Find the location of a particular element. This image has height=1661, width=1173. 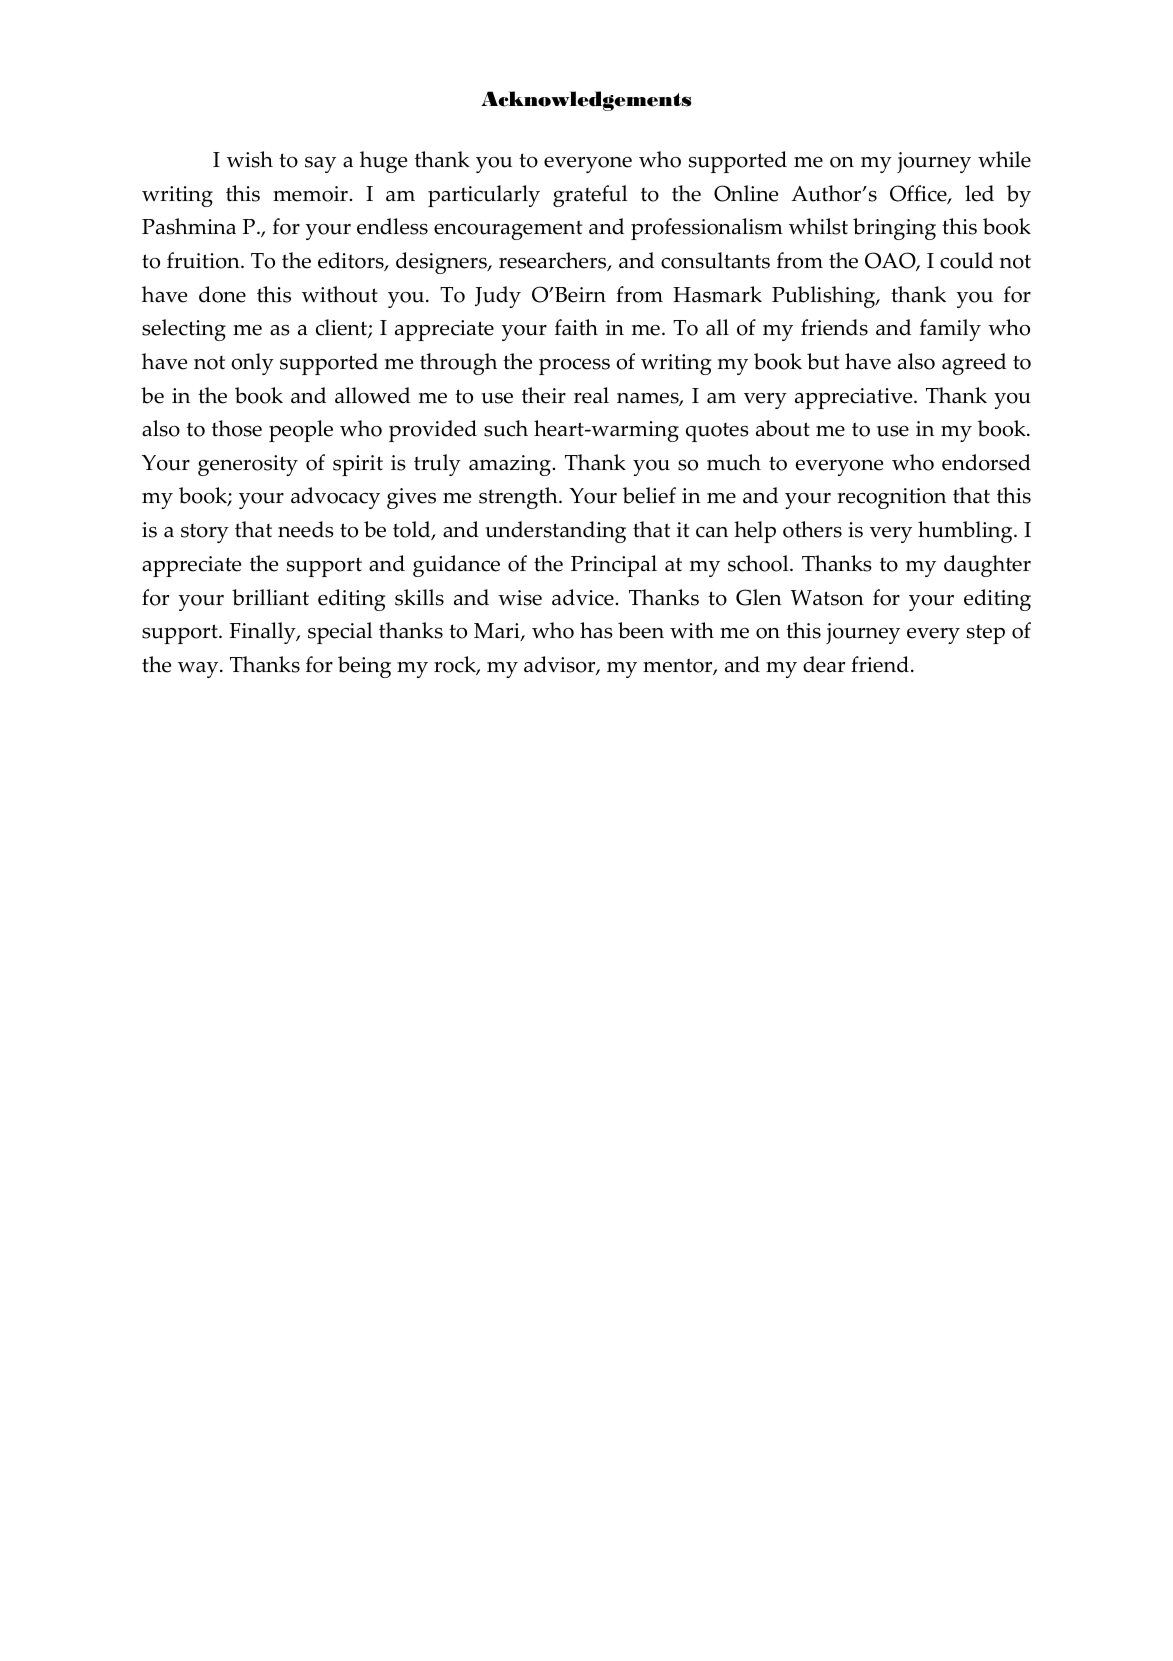

wish is located at coordinates (250, 159).
